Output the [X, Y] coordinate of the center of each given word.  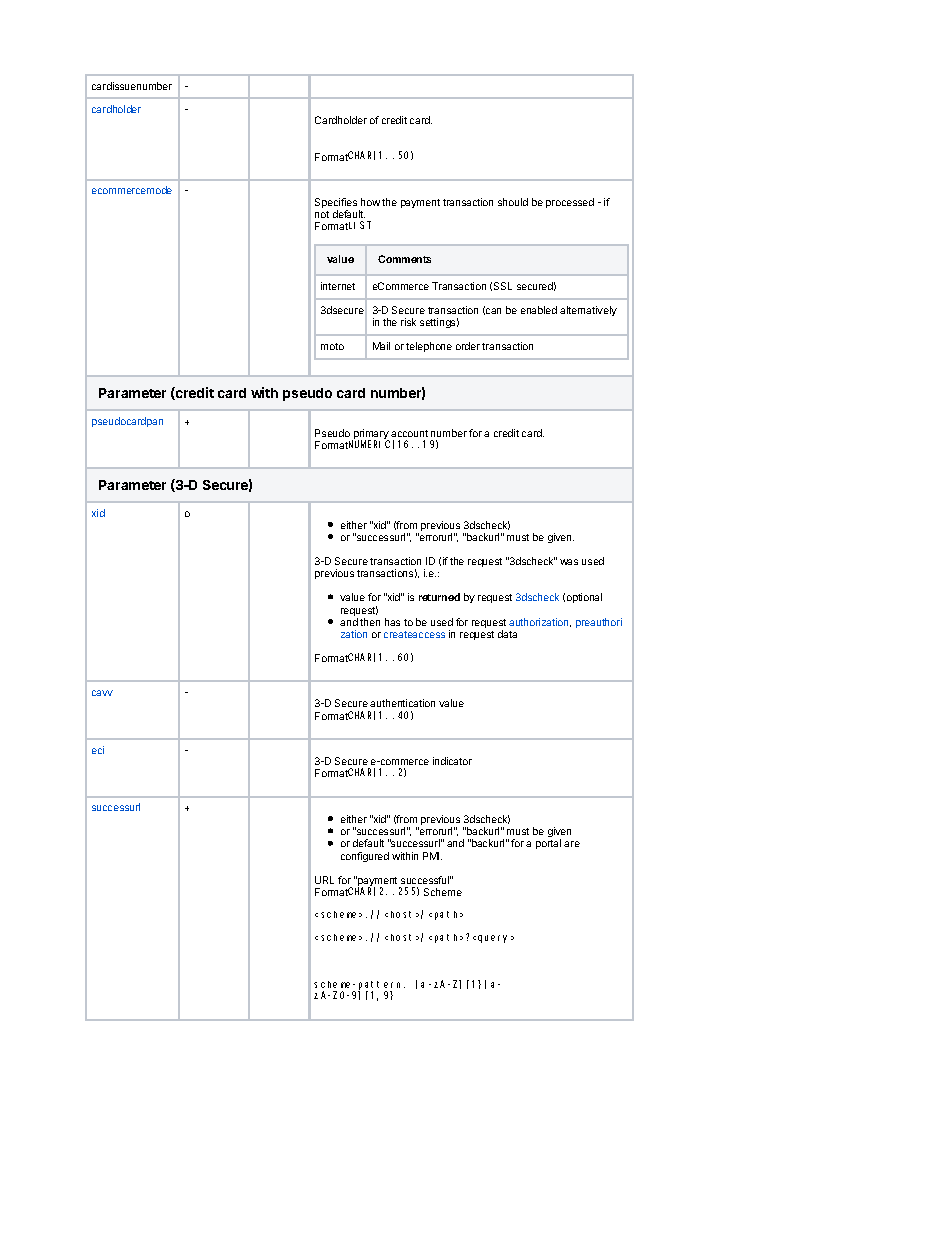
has [392, 622]
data [507, 634]
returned [439, 597]
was [569, 562]
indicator [452, 761]
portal [548, 844]
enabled [539, 310]
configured [365, 857]
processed [570, 203]
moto [332, 346]
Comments [404, 259]
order [468, 346]
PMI [432, 856]
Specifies [337, 204]
